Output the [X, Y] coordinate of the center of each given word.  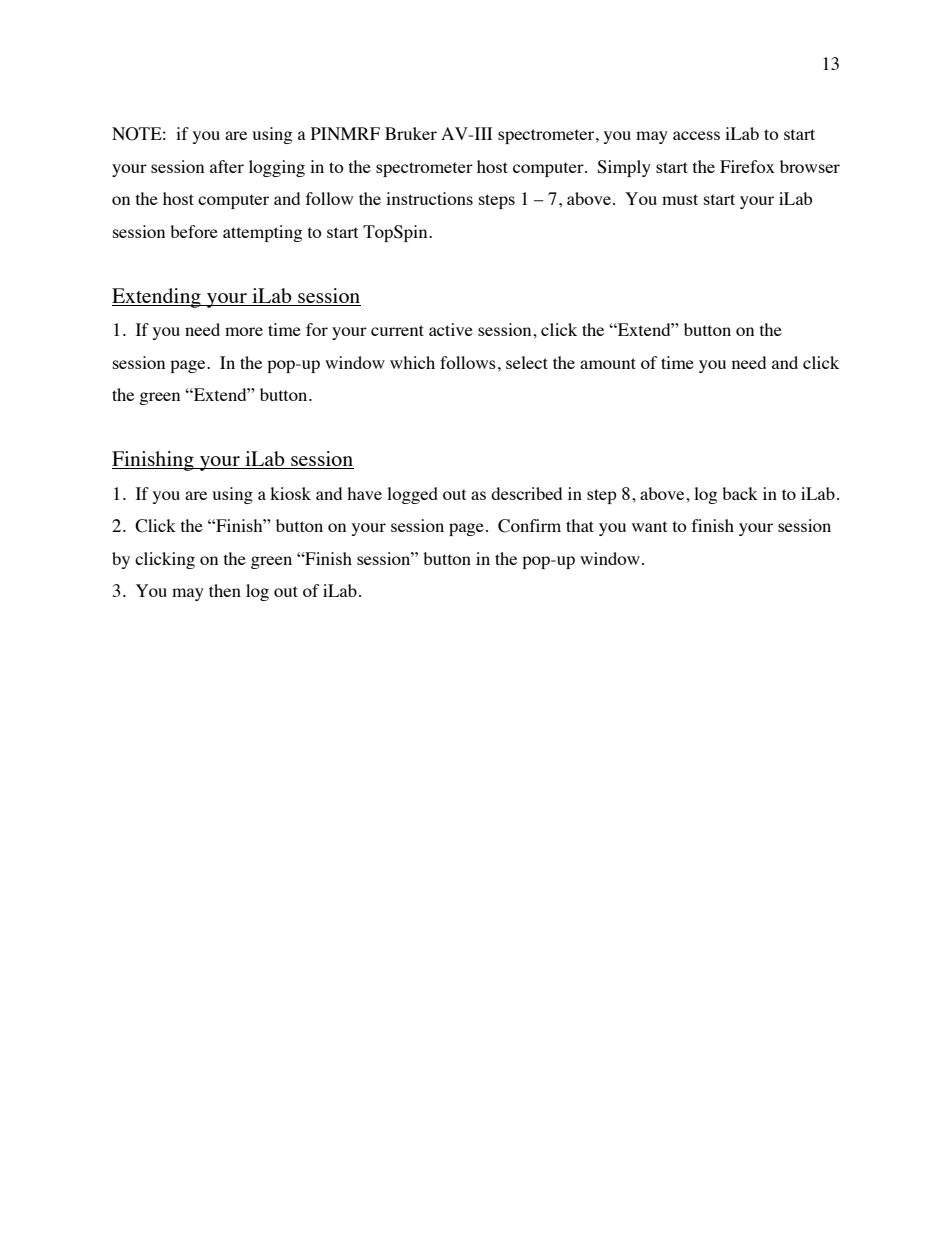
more [244, 331]
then [225, 590]
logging [277, 168]
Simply [624, 168]
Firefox [747, 166]
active [451, 329]
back [740, 493]
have [364, 493]
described [526, 493]
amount [608, 363]
